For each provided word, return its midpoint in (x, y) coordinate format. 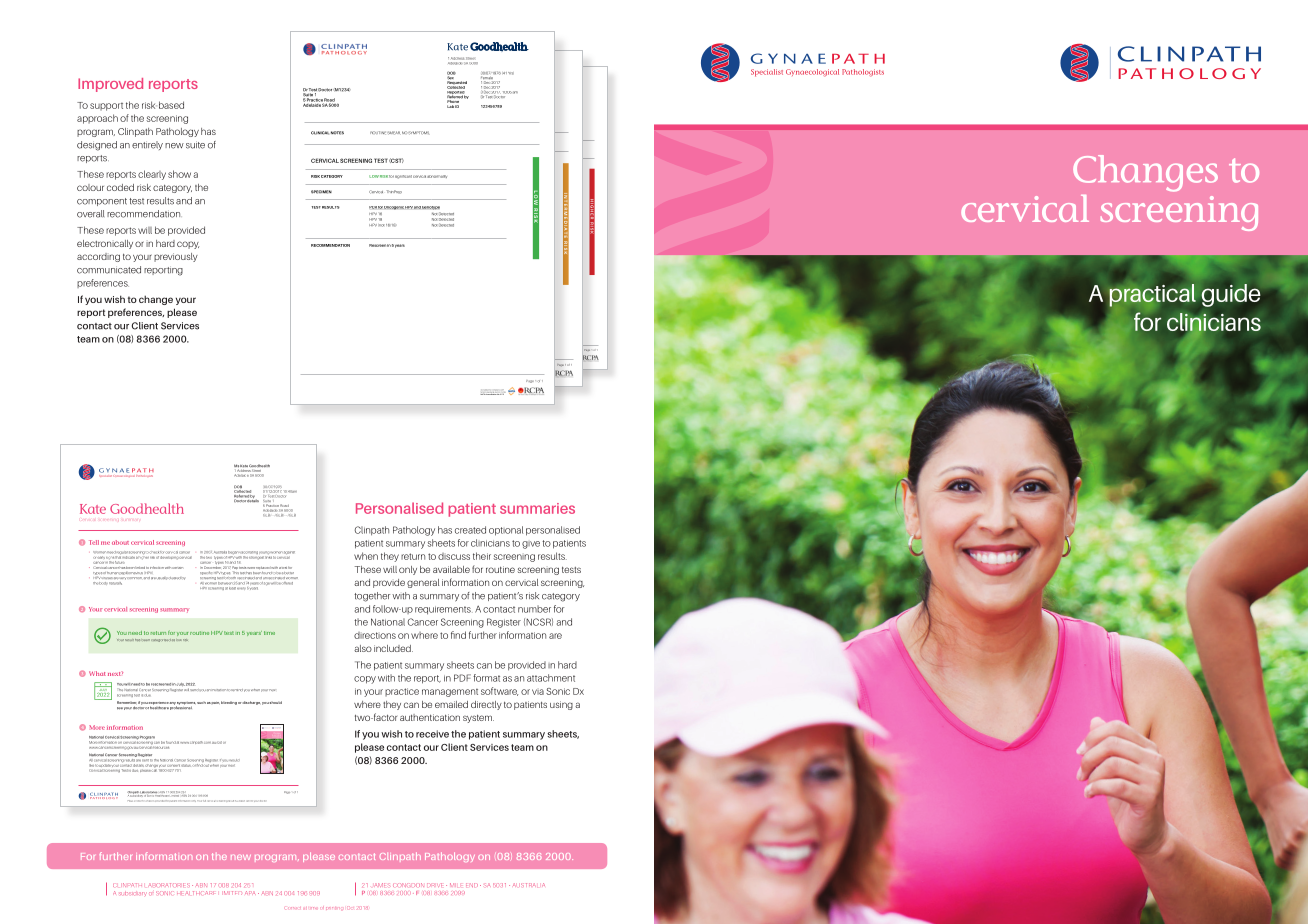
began (233, 554)
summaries (537, 508)
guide (1230, 295)
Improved (110, 85)
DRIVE (437, 885)
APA (250, 892)
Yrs (511, 73)
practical (1152, 295)
